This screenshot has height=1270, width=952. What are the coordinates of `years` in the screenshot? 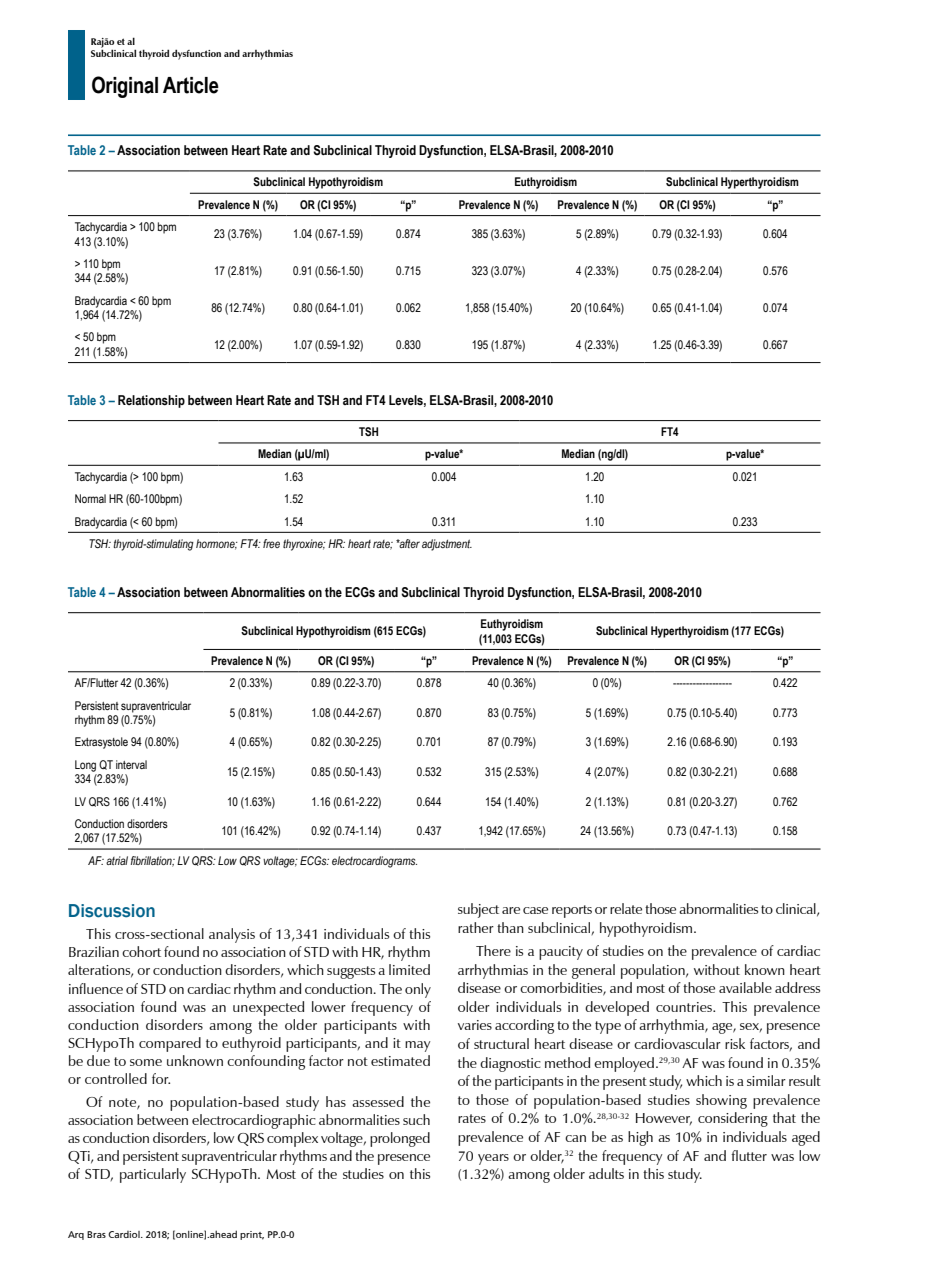 It's located at (493, 1159).
